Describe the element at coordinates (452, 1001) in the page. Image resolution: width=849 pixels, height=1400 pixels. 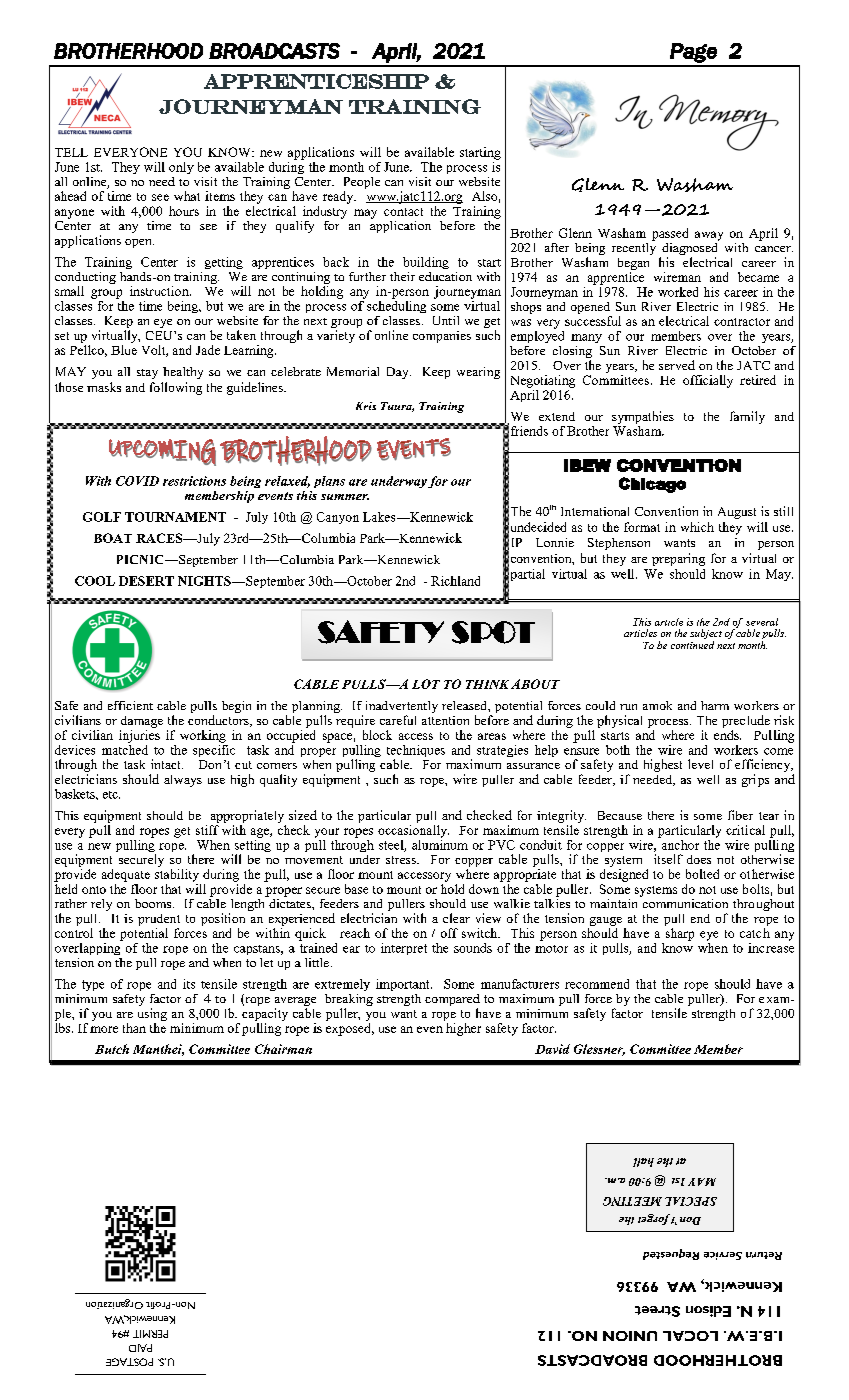
I see `compared` at that location.
